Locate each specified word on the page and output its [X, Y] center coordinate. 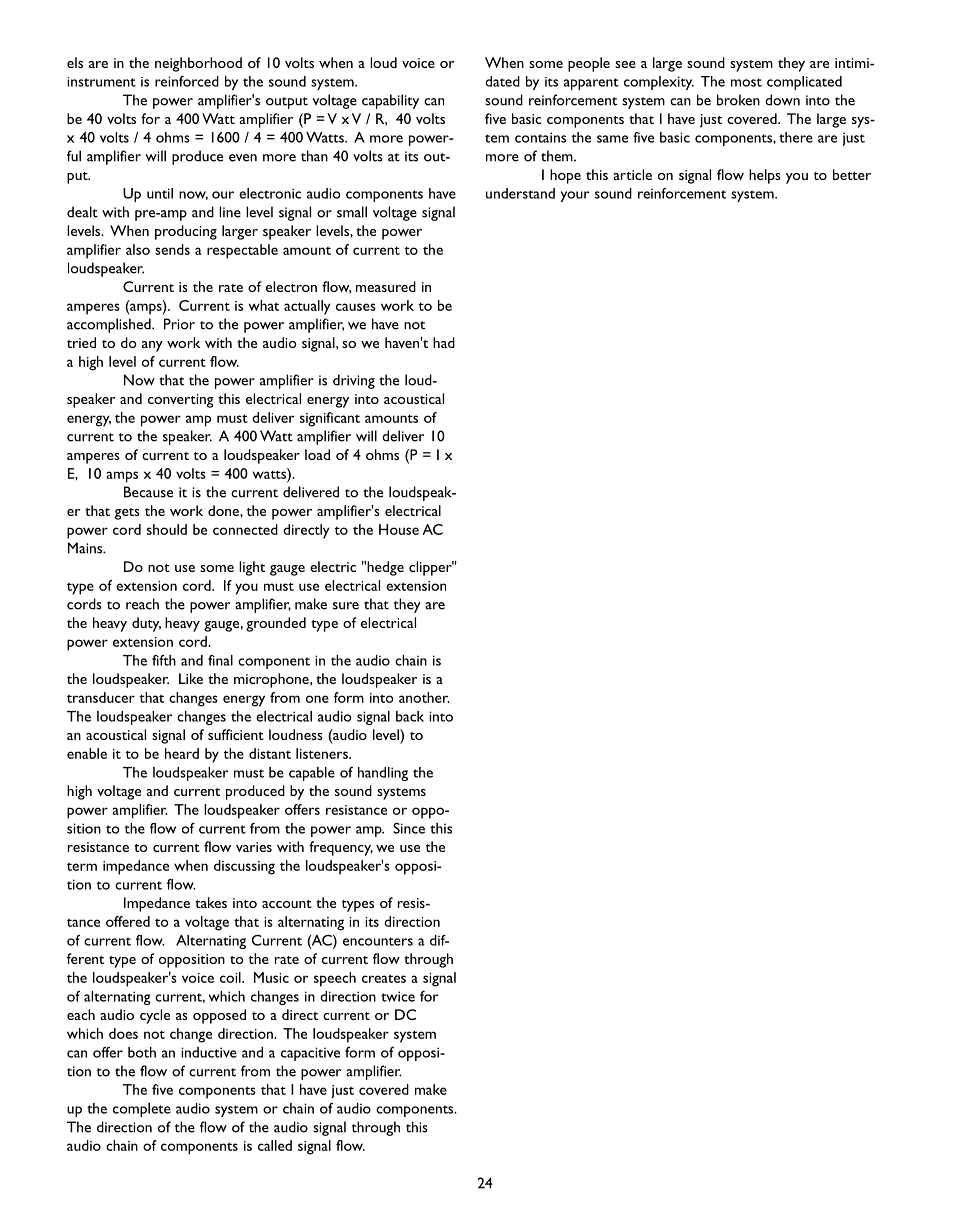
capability [390, 101]
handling [383, 774]
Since [409, 828]
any [152, 346]
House [399, 529]
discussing [244, 867]
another [424, 697]
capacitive [310, 1054]
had [444, 342]
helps [765, 176]
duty [146, 624]
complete [142, 1110]
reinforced [187, 81]
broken [738, 100]
